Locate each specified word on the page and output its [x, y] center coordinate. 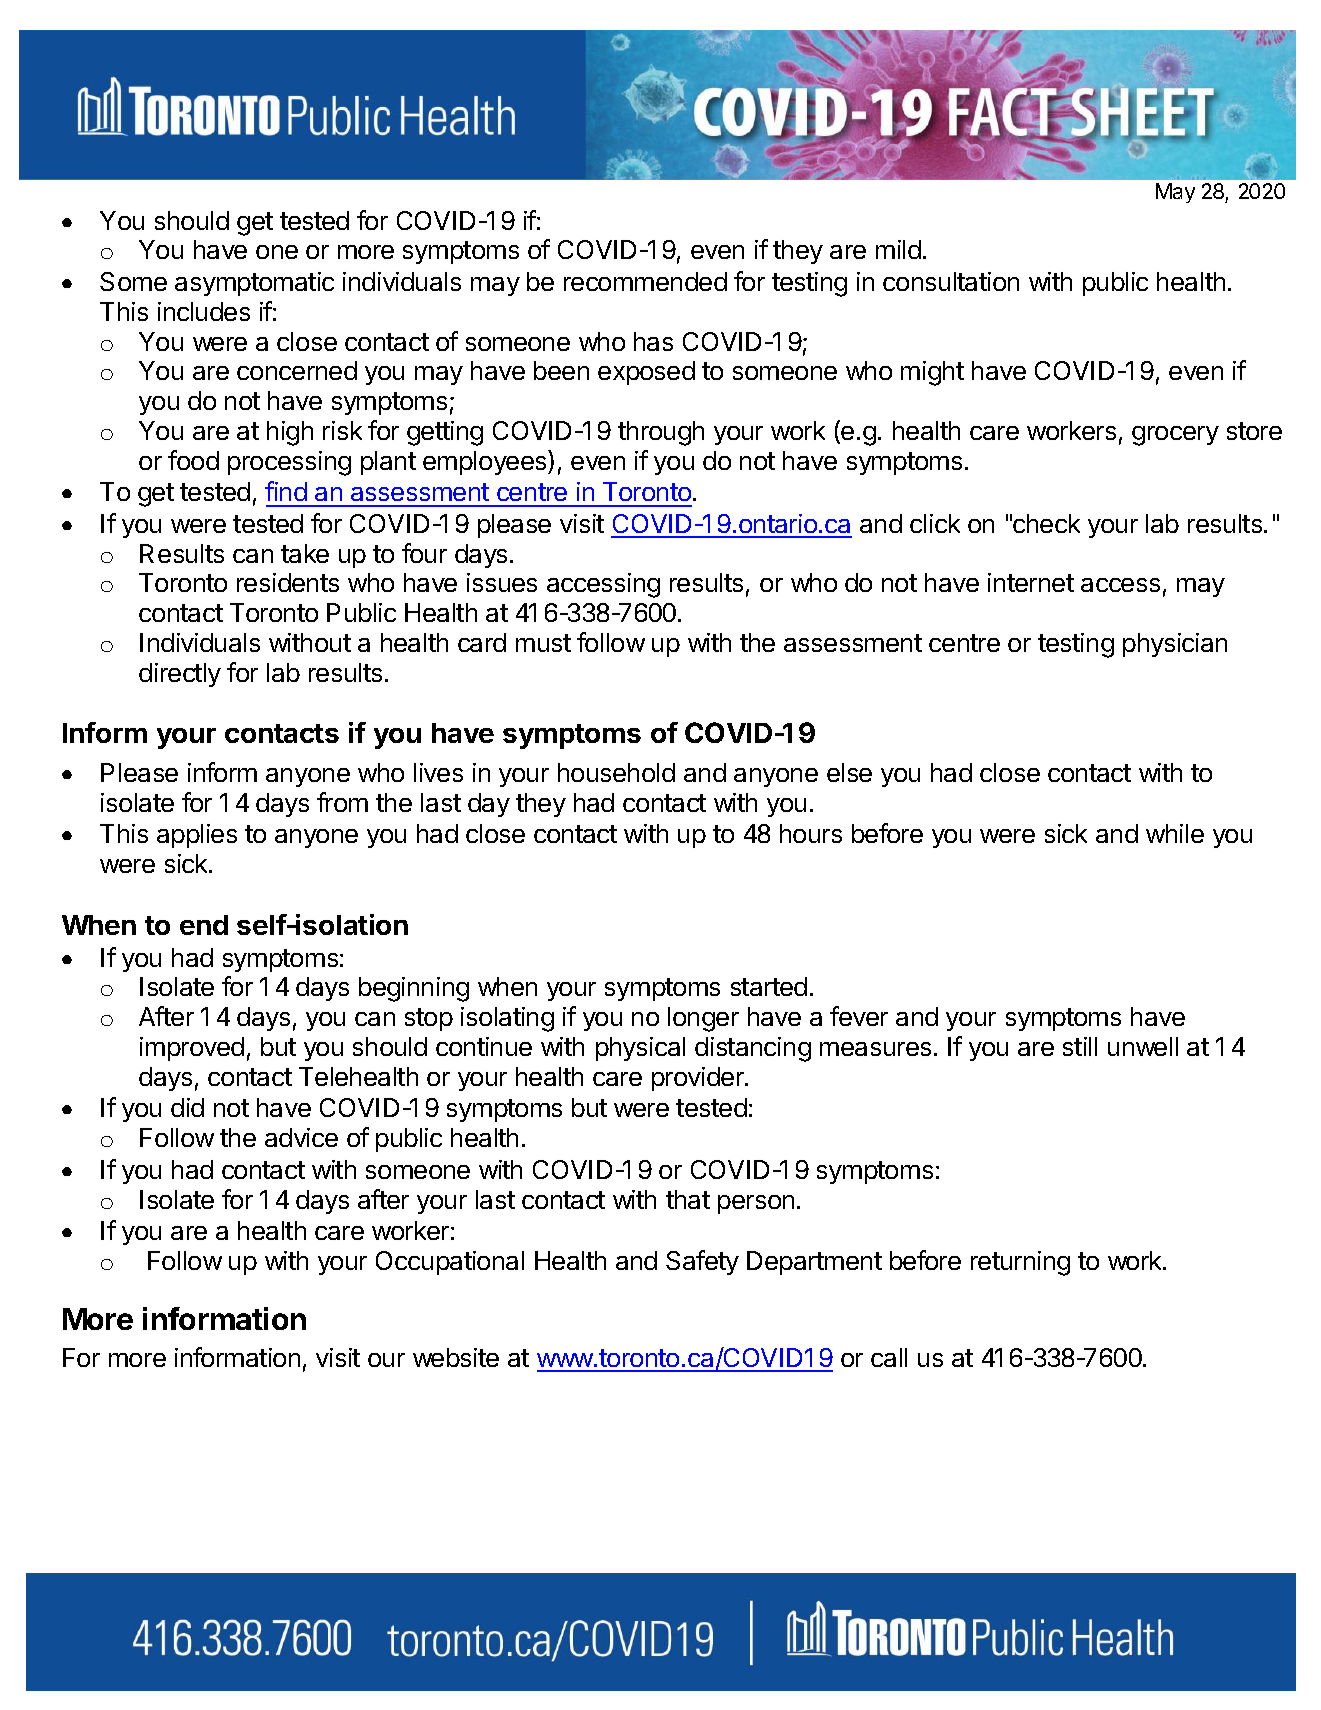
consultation [951, 281]
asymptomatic [254, 284]
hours [811, 833]
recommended [645, 281]
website [456, 1357]
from [342, 802]
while [1175, 833]
